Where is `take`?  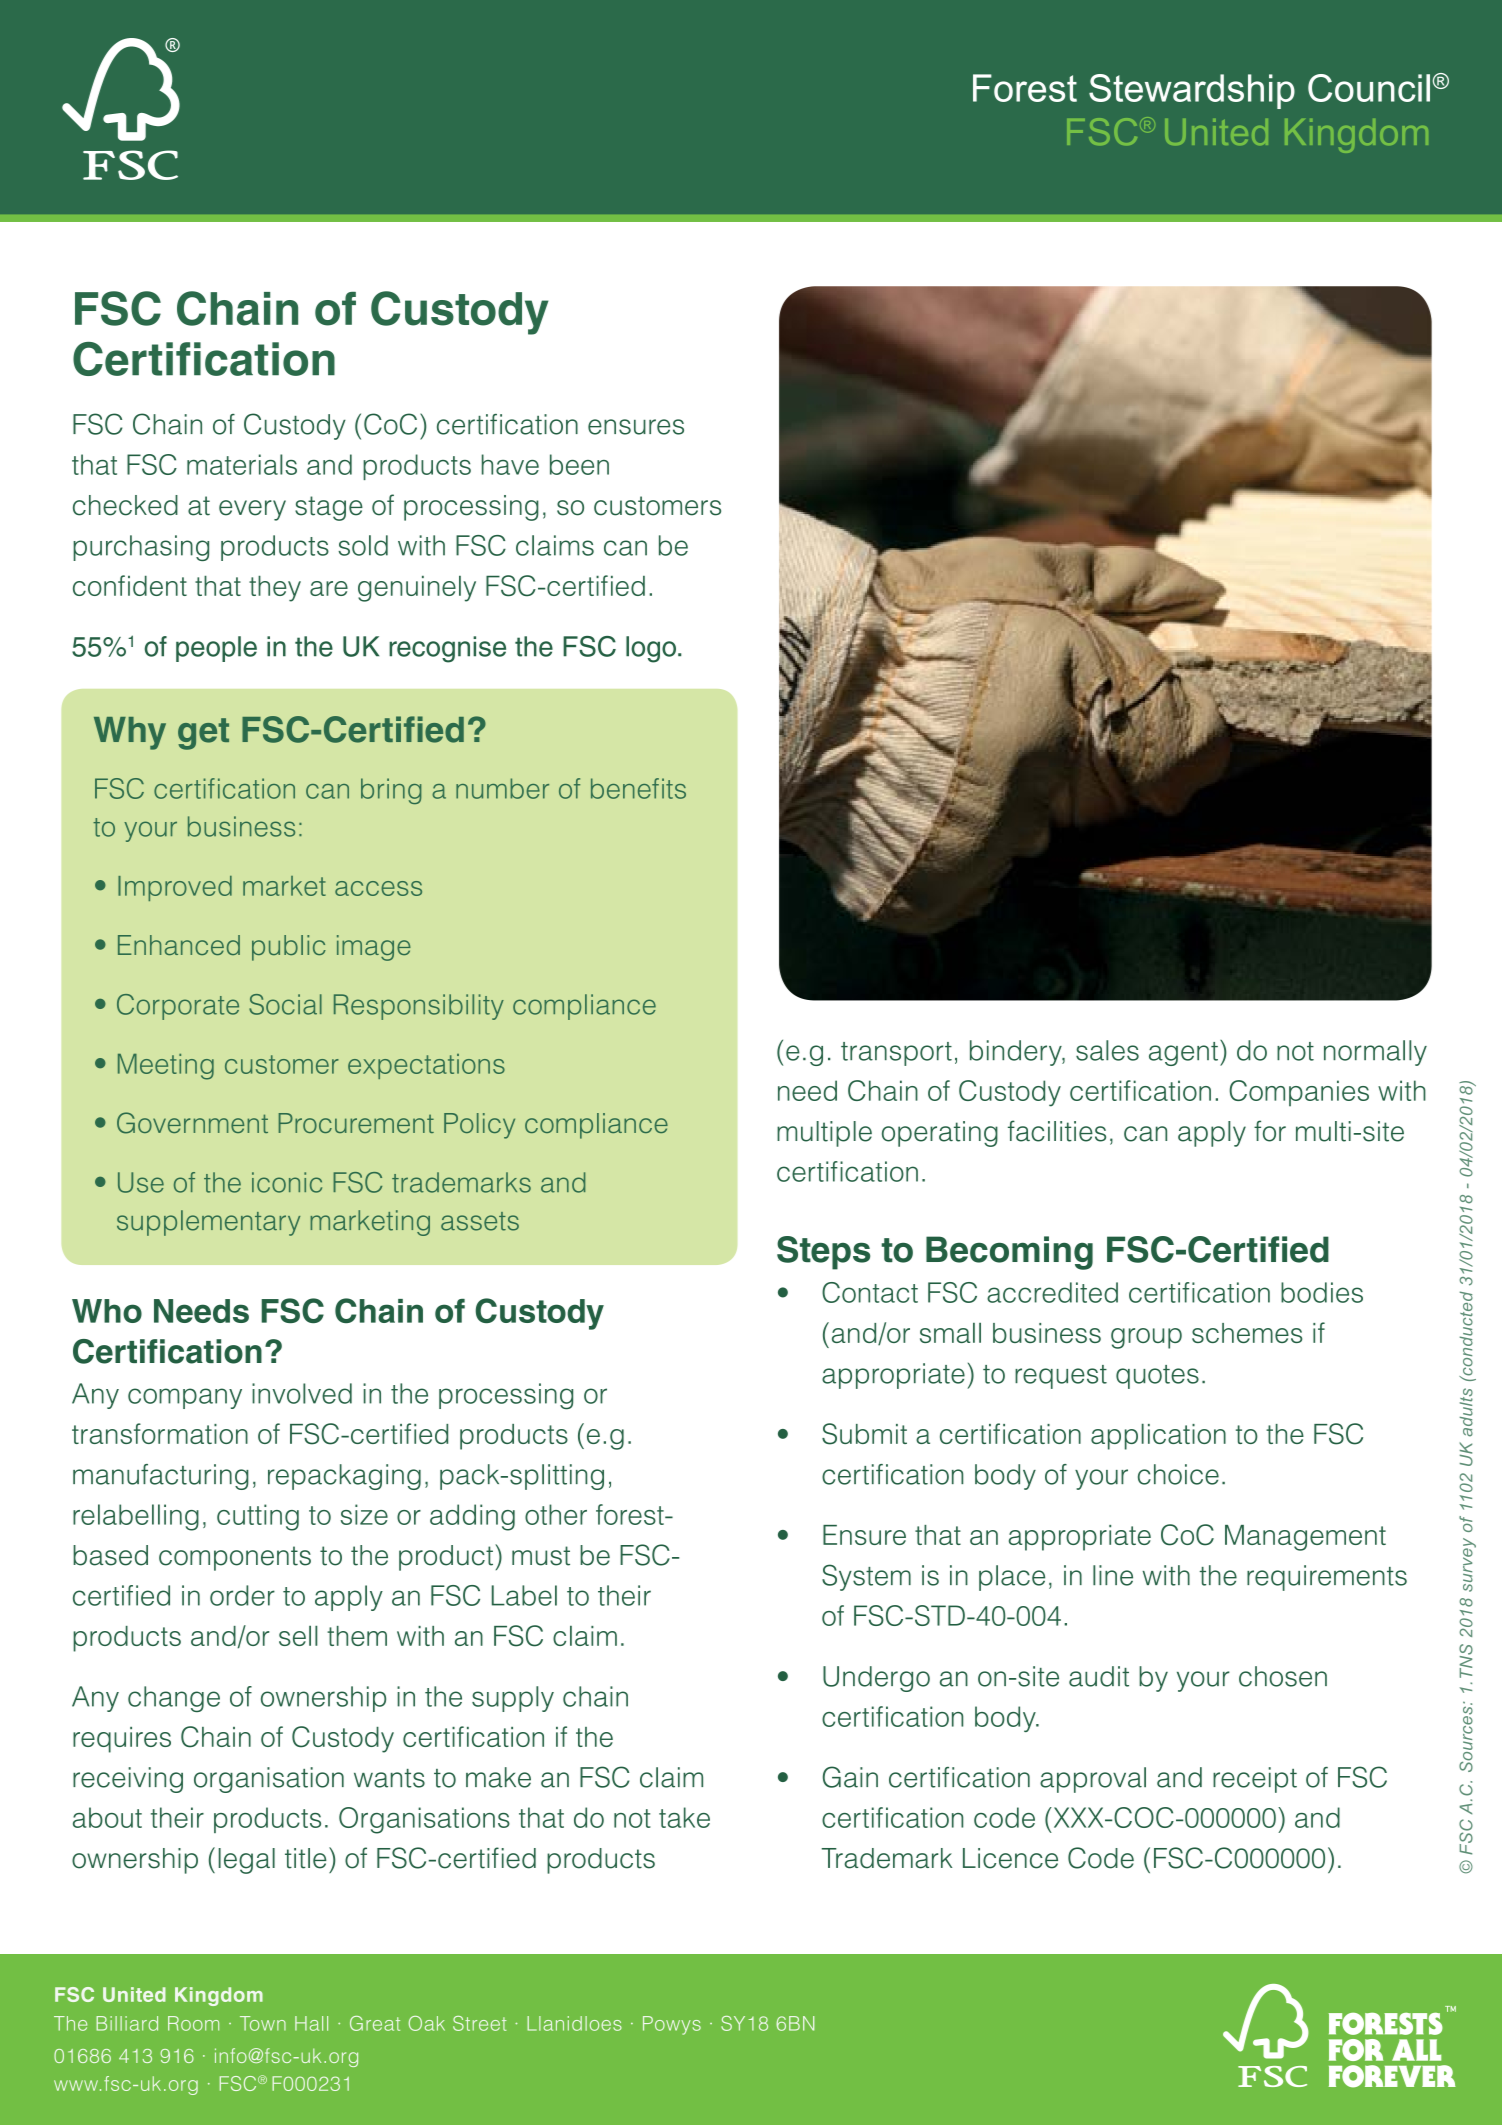
take is located at coordinates (684, 1817).
